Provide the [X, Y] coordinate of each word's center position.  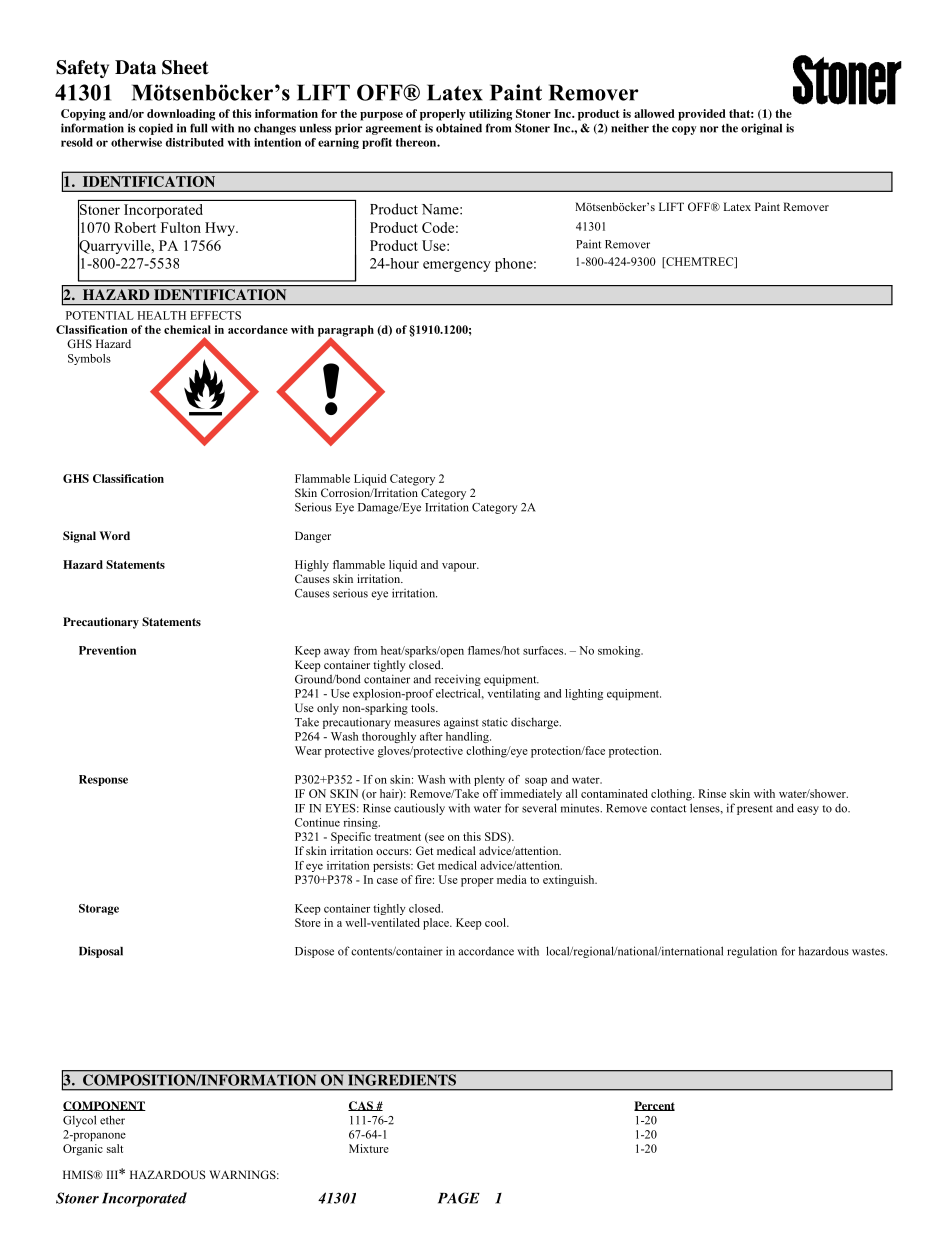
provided [702, 115]
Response [103, 780]
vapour [460, 567]
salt [115, 1148]
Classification [128, 478]
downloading [181, 115]
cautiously [419, 809]
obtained [459, 128]
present [755, 810]
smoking [620, 651]
